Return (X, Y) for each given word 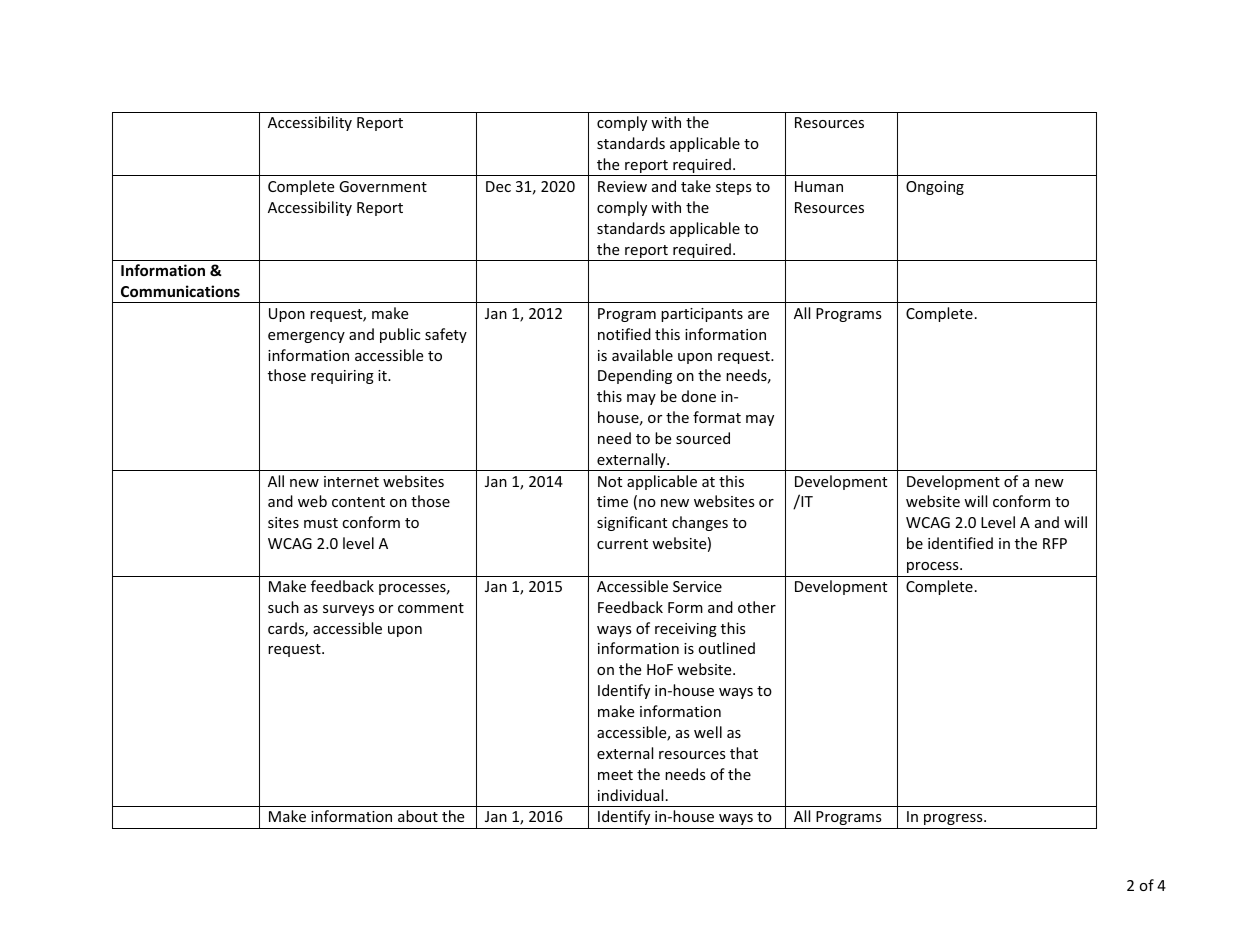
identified (960, 543)
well (708, 732)
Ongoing (935, 188)
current (622, 544)
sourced (703, 438)
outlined (727, 648)
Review (622, 186)
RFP (1055, 543)
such (283, 607)
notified (624, 334)
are (758, 315)
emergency (306, 337)
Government (383, 186)
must (321, 523)
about (418, 816)
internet (351, 481)
